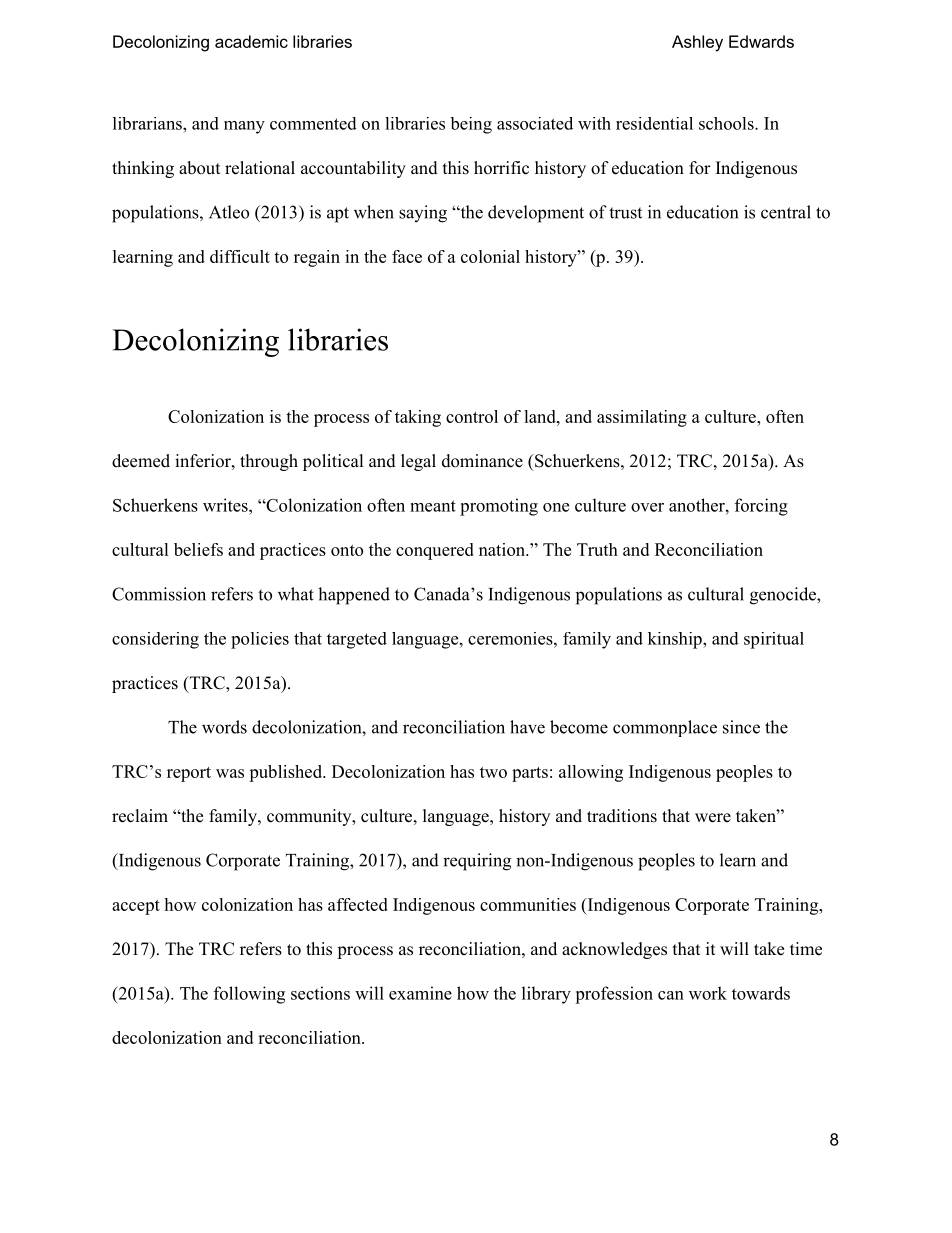  What do you see at coordinates (774, 640) in the image?
I see `spiritual` at bounding box center [774, 640].
